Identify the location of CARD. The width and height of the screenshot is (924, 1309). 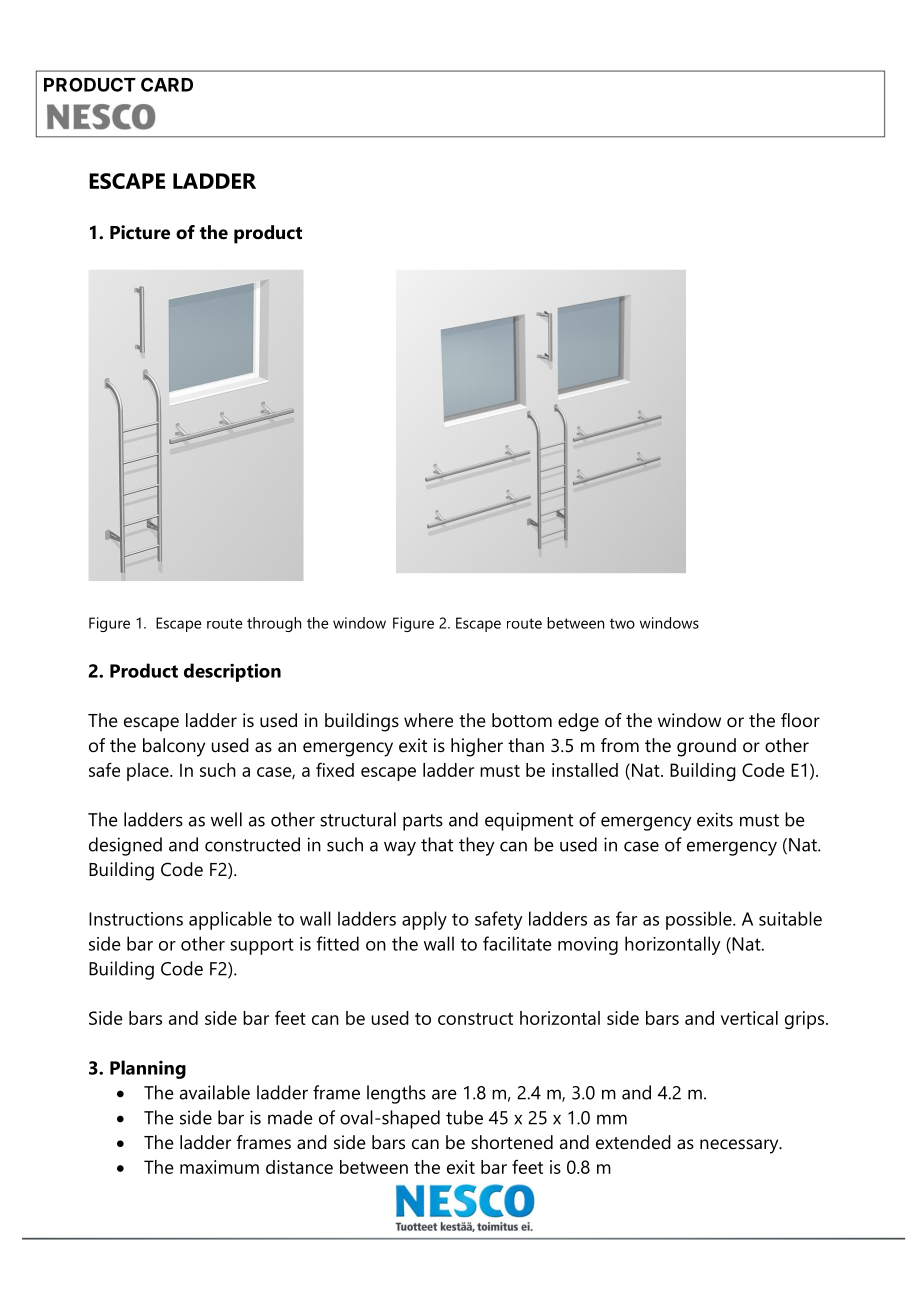
(167, 84).
